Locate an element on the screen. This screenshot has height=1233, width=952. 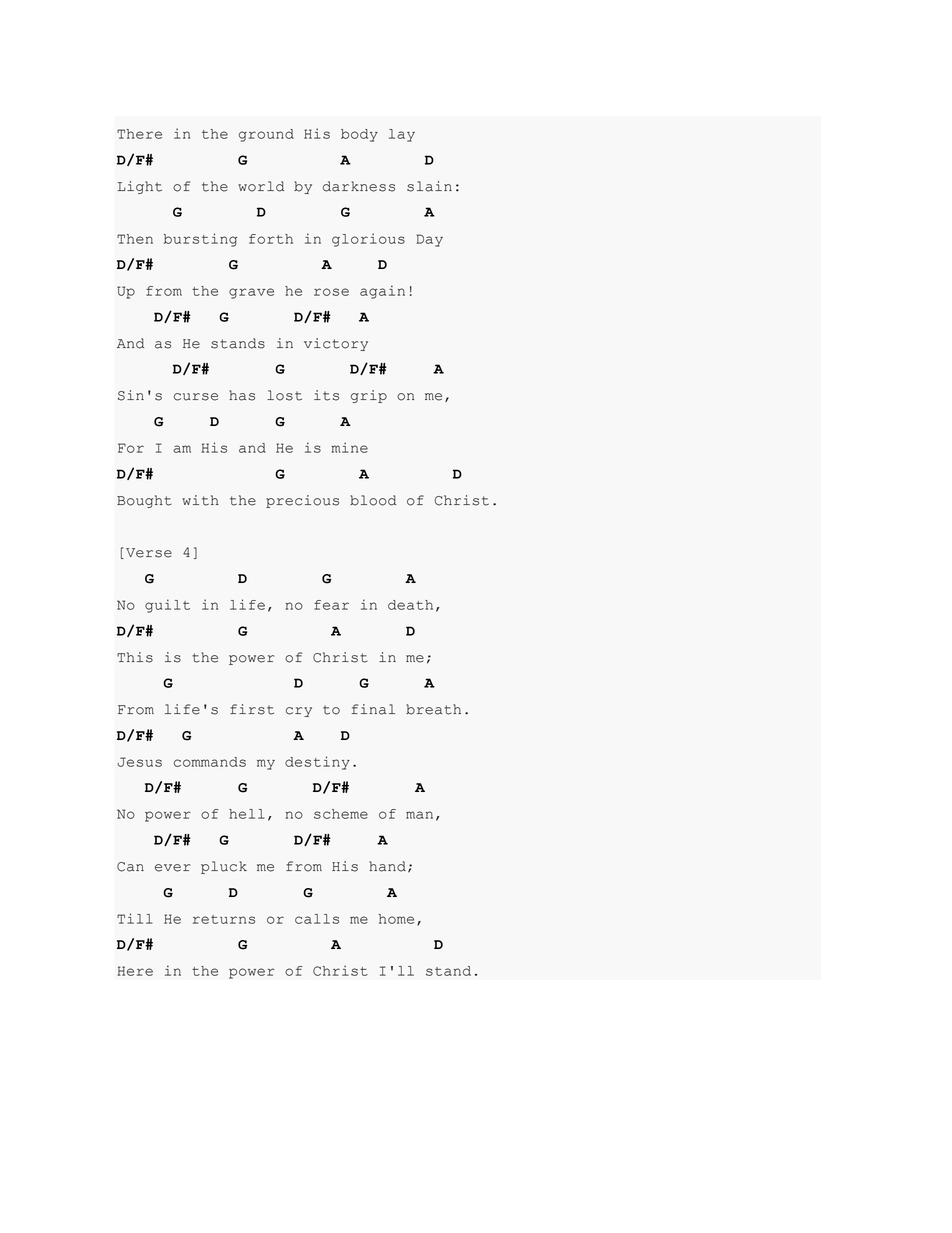
precious is located at coordinates (302, 501).
